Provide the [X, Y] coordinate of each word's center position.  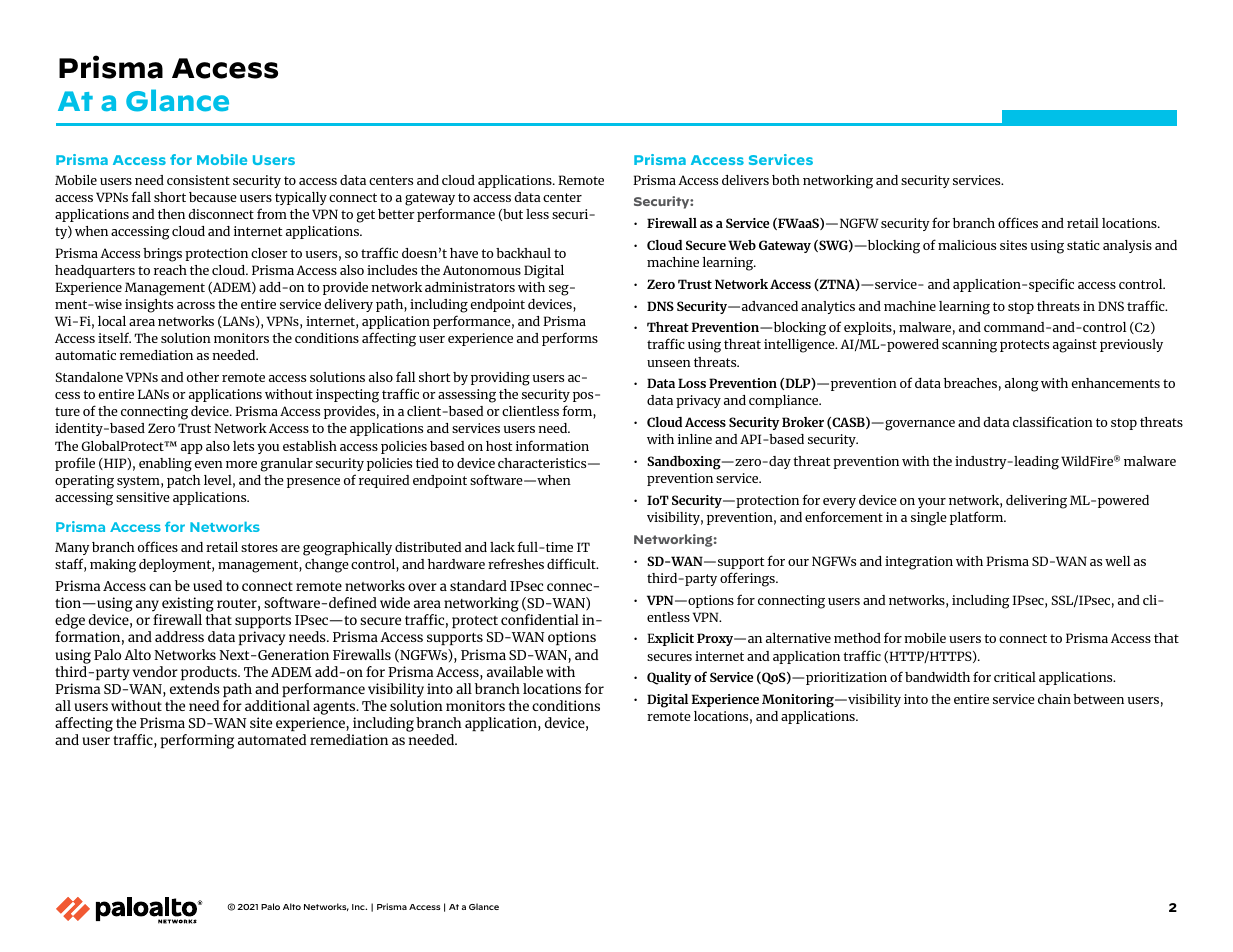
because [213, 197]
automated [272, 739]
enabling [165, 465]
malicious [967, 245]
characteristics [543, 463]
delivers [745, 180]
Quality [669, 678]
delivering [1036, 502]
